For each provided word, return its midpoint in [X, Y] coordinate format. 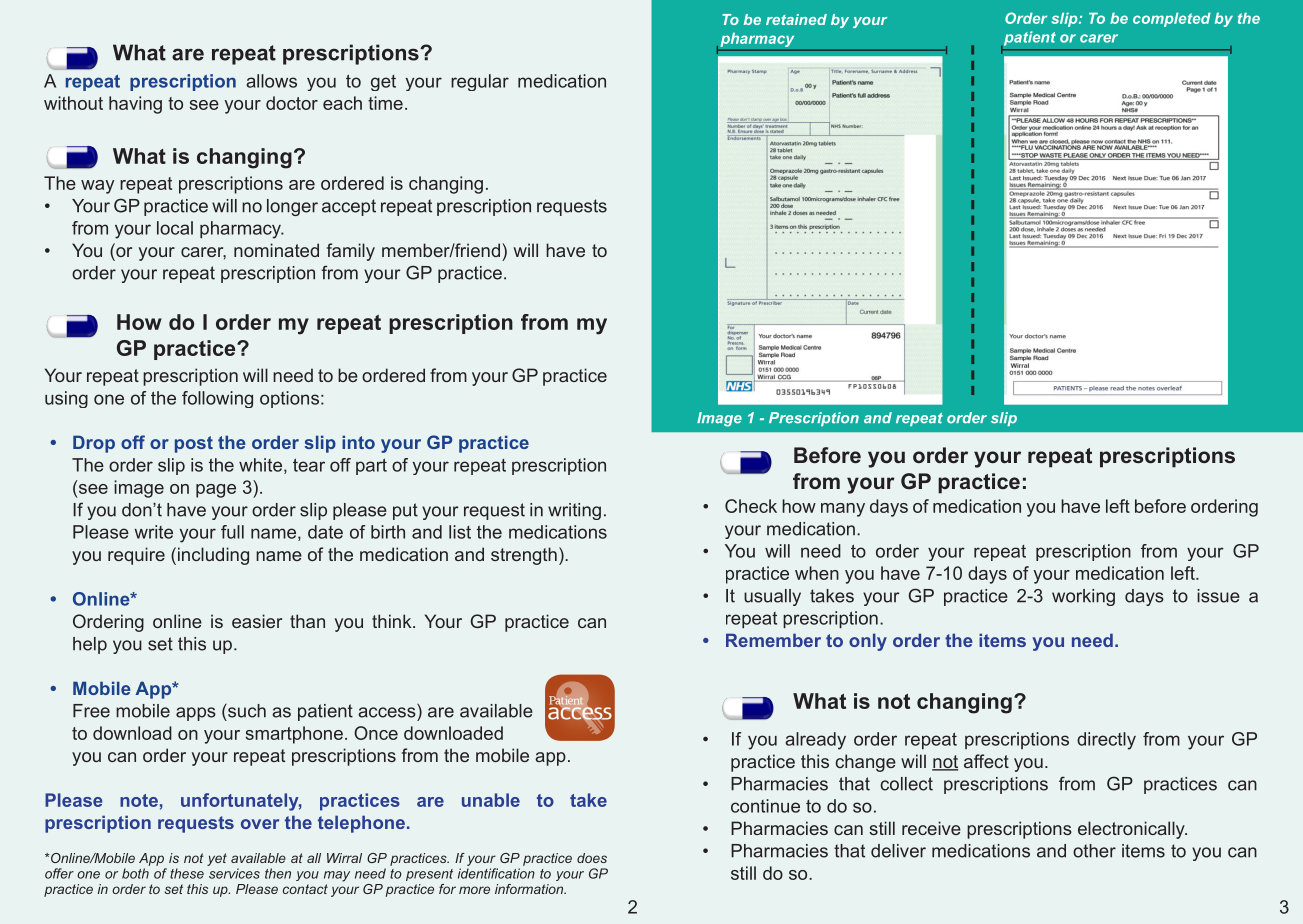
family [351, 252]
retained [796, 19]
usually [772, 597]
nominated [276, 250]
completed [1172, 19]
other [1094, 851]
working [1083, 597]
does [592, 858]
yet [217, 859]
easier [257, 621]
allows [271, 81]
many [843, 510]
